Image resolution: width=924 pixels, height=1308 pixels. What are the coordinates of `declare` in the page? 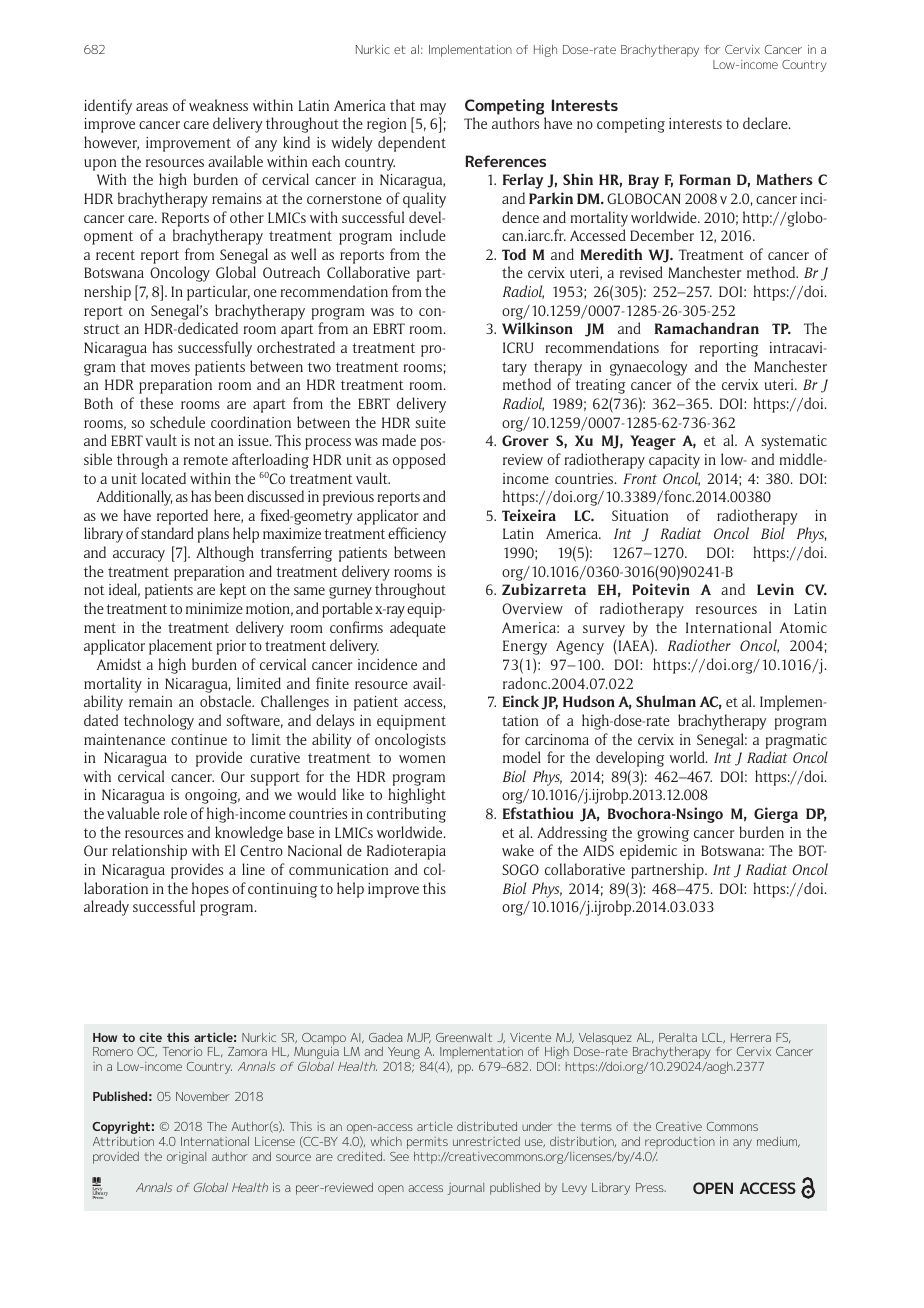 It's located at (766, 123).
